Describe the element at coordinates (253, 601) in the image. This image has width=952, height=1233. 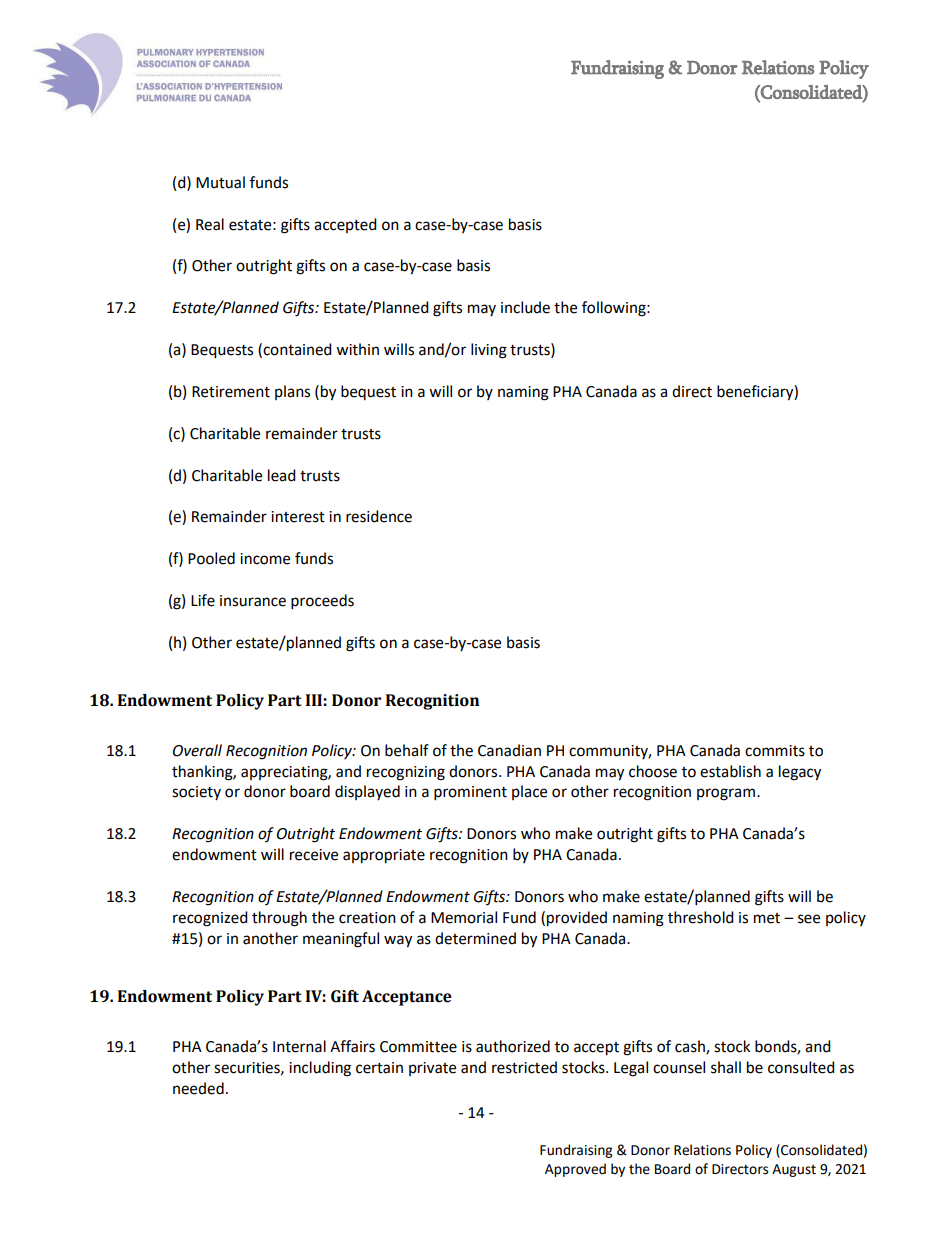
I see `insurance` at that location.
